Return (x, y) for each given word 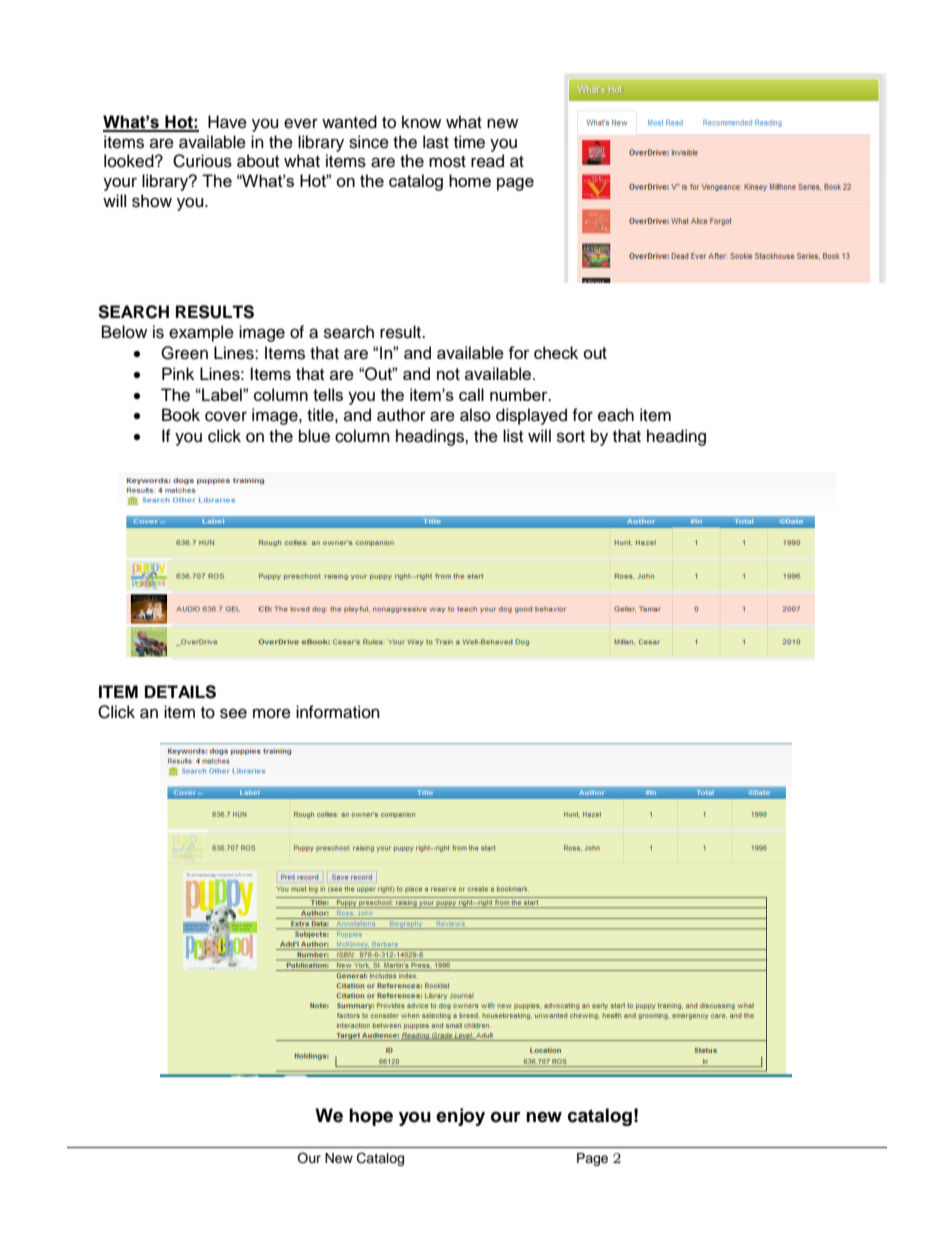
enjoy (460, 1117)
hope (371, 1117)
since (369, 142)
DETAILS (180, 692)
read (487, 161)
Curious (202, 161)
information (338, 712)
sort (571, 437)
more (272, 713)
